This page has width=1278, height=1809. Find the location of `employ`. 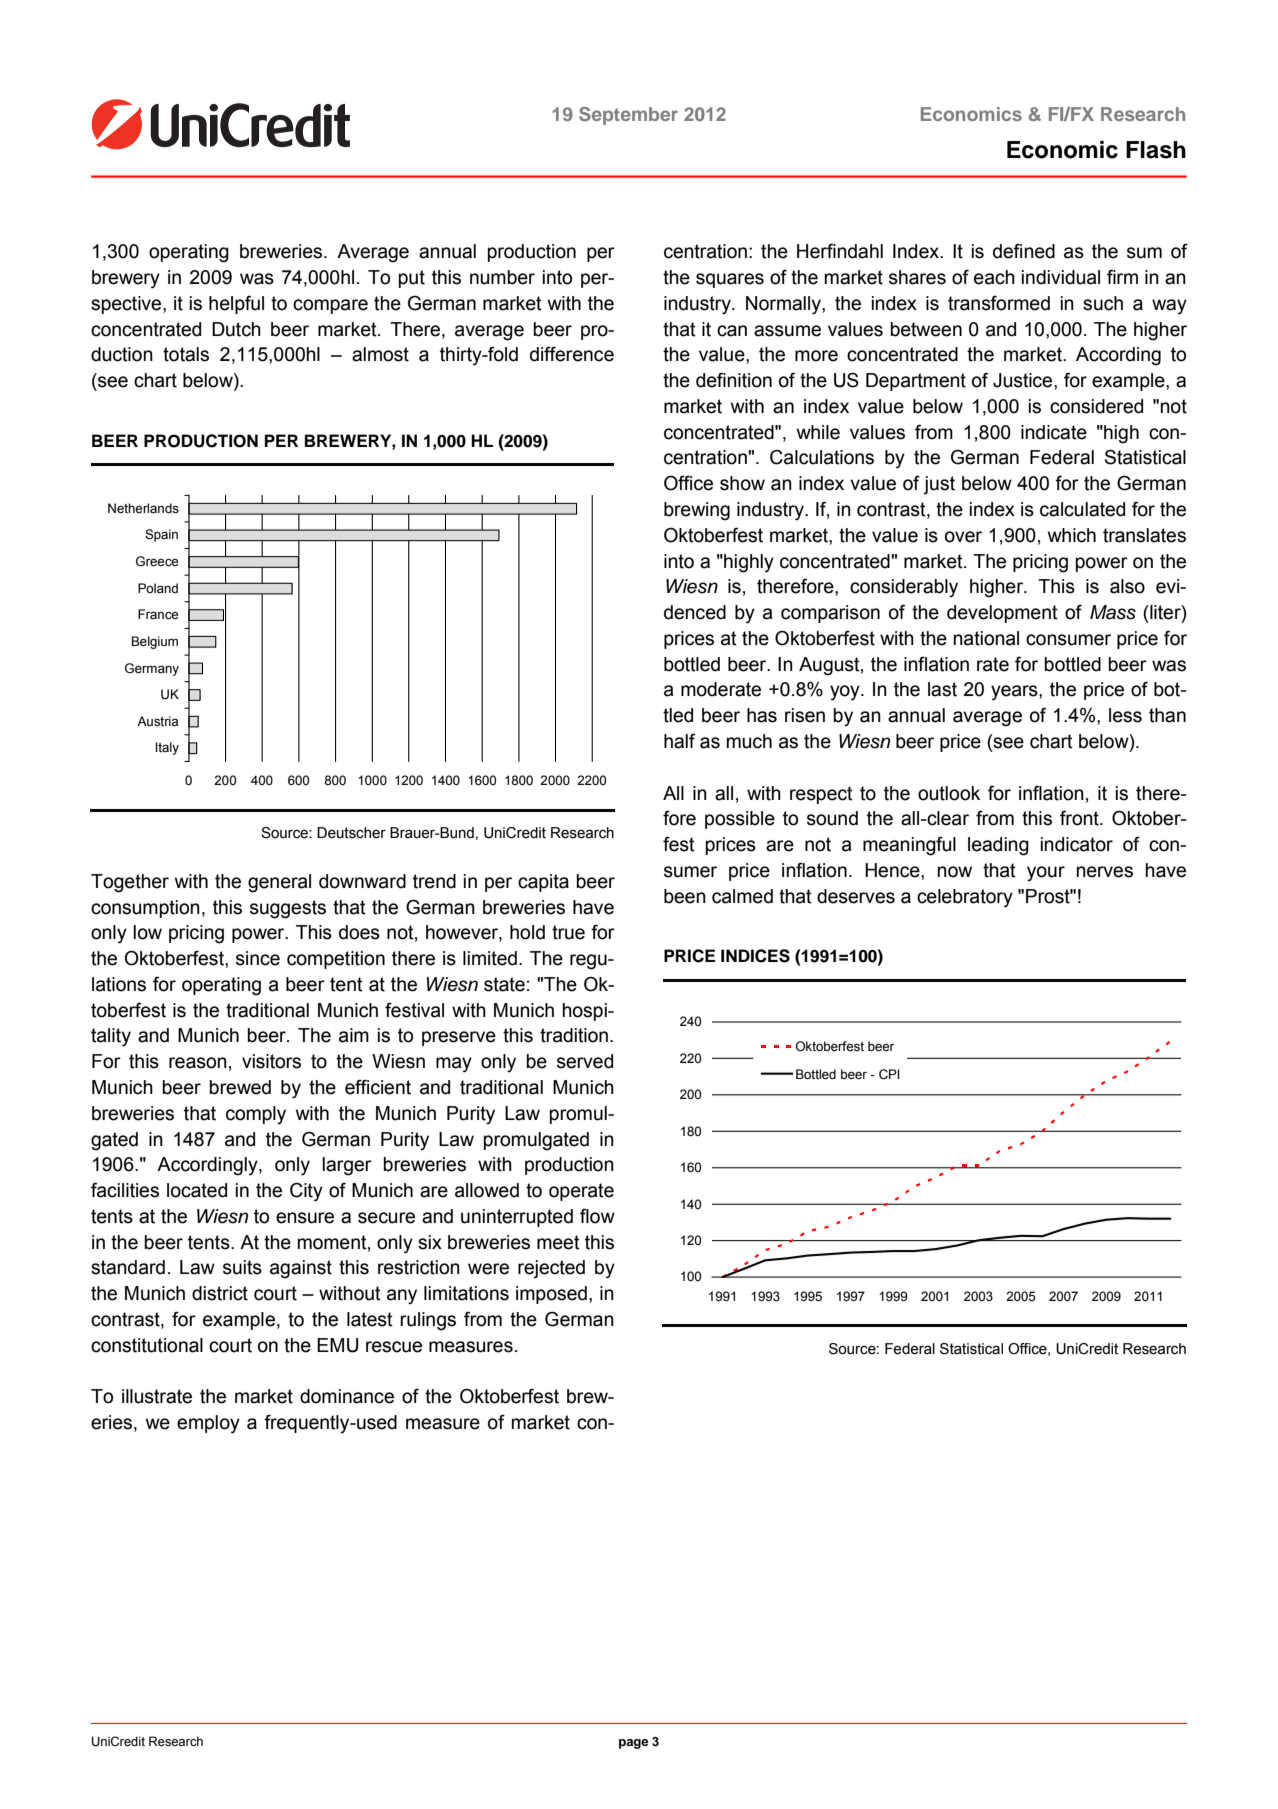

employ is located at coordinates (208, 1424).
